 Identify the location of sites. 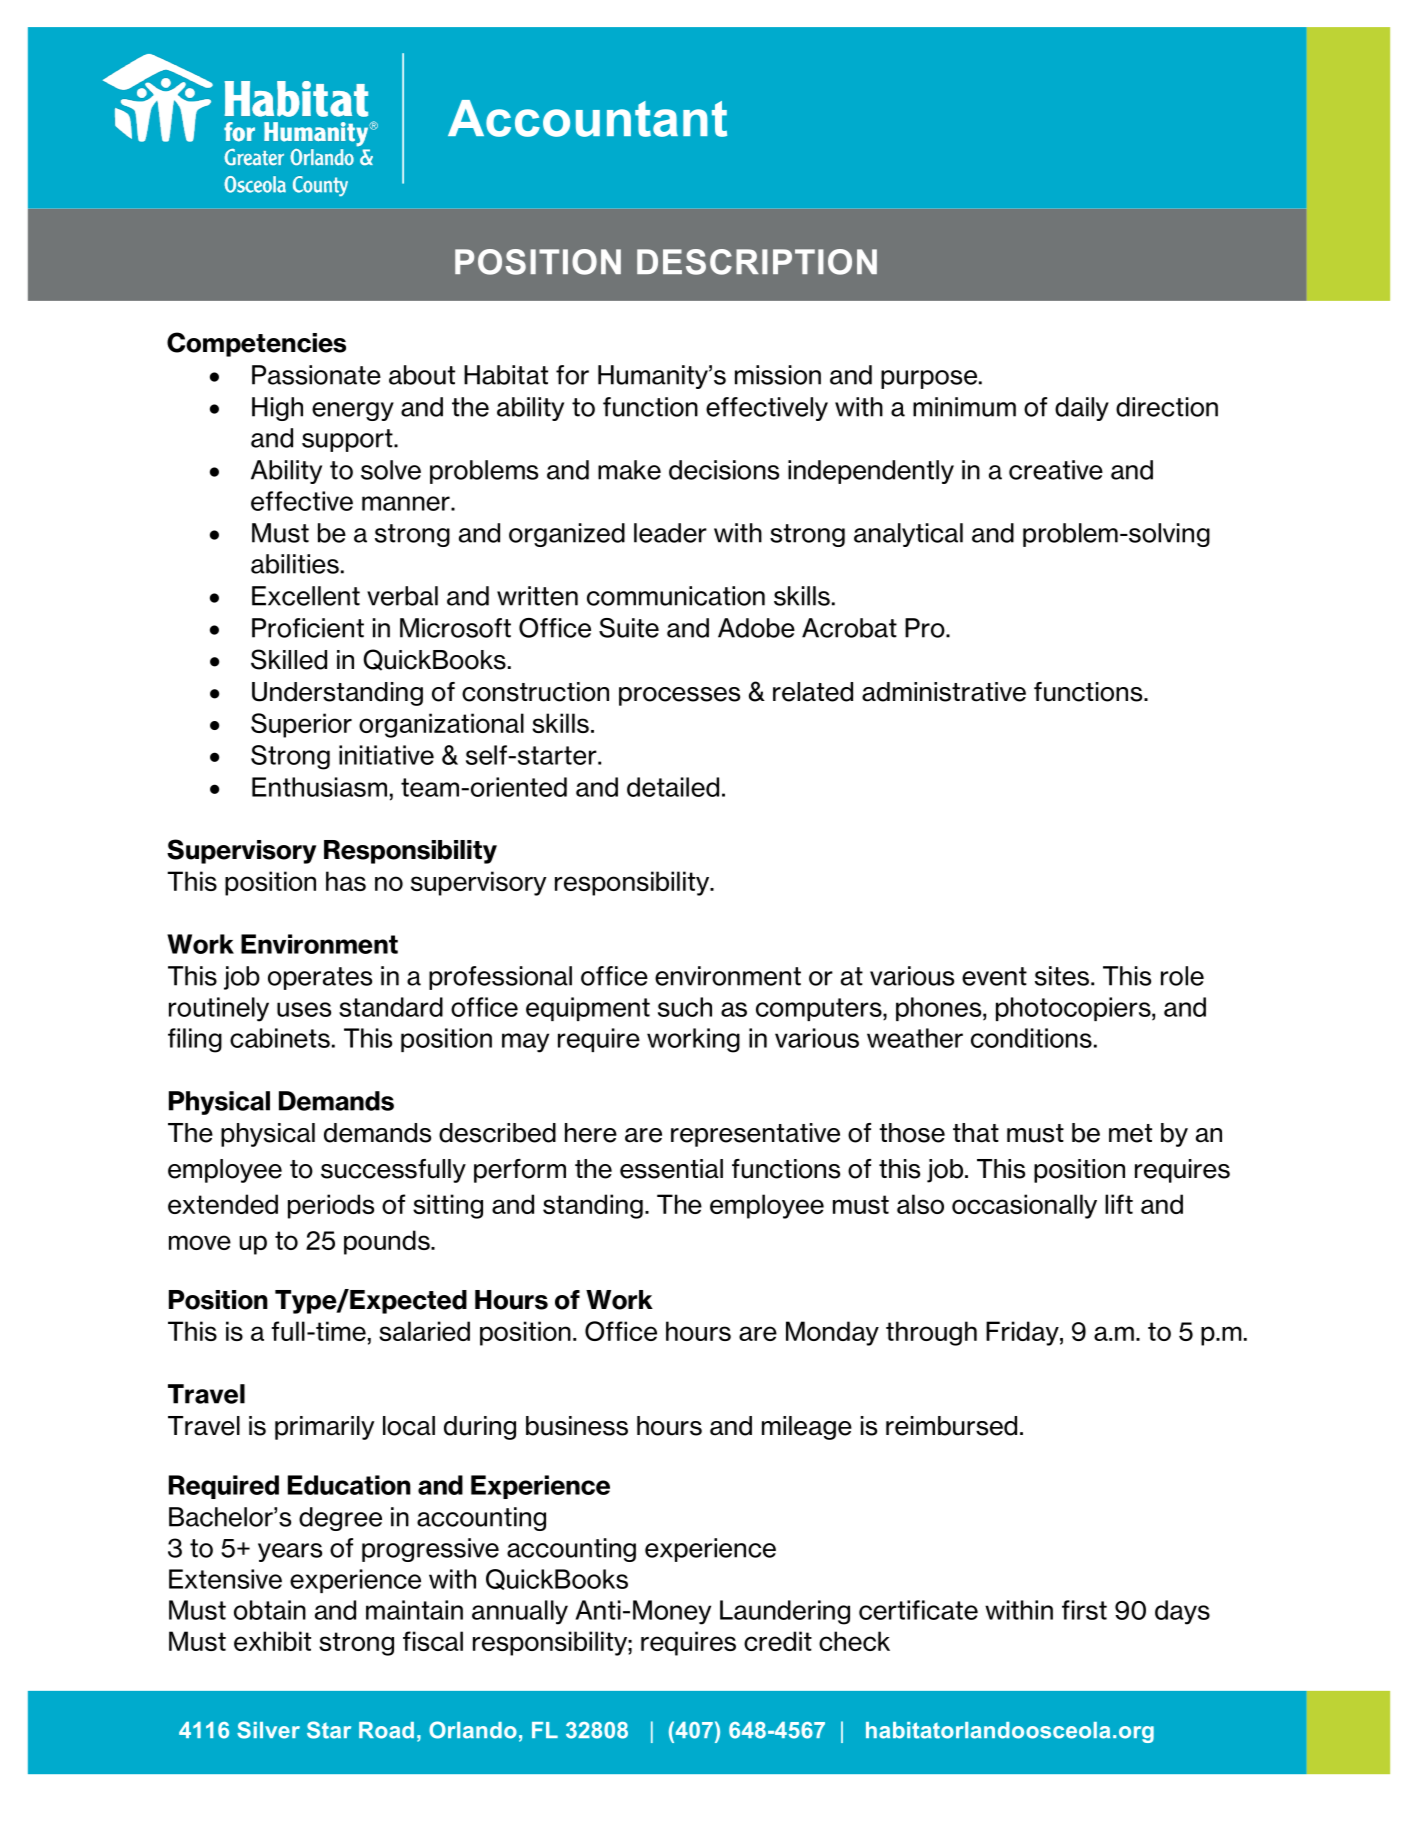
(1062, 976).
